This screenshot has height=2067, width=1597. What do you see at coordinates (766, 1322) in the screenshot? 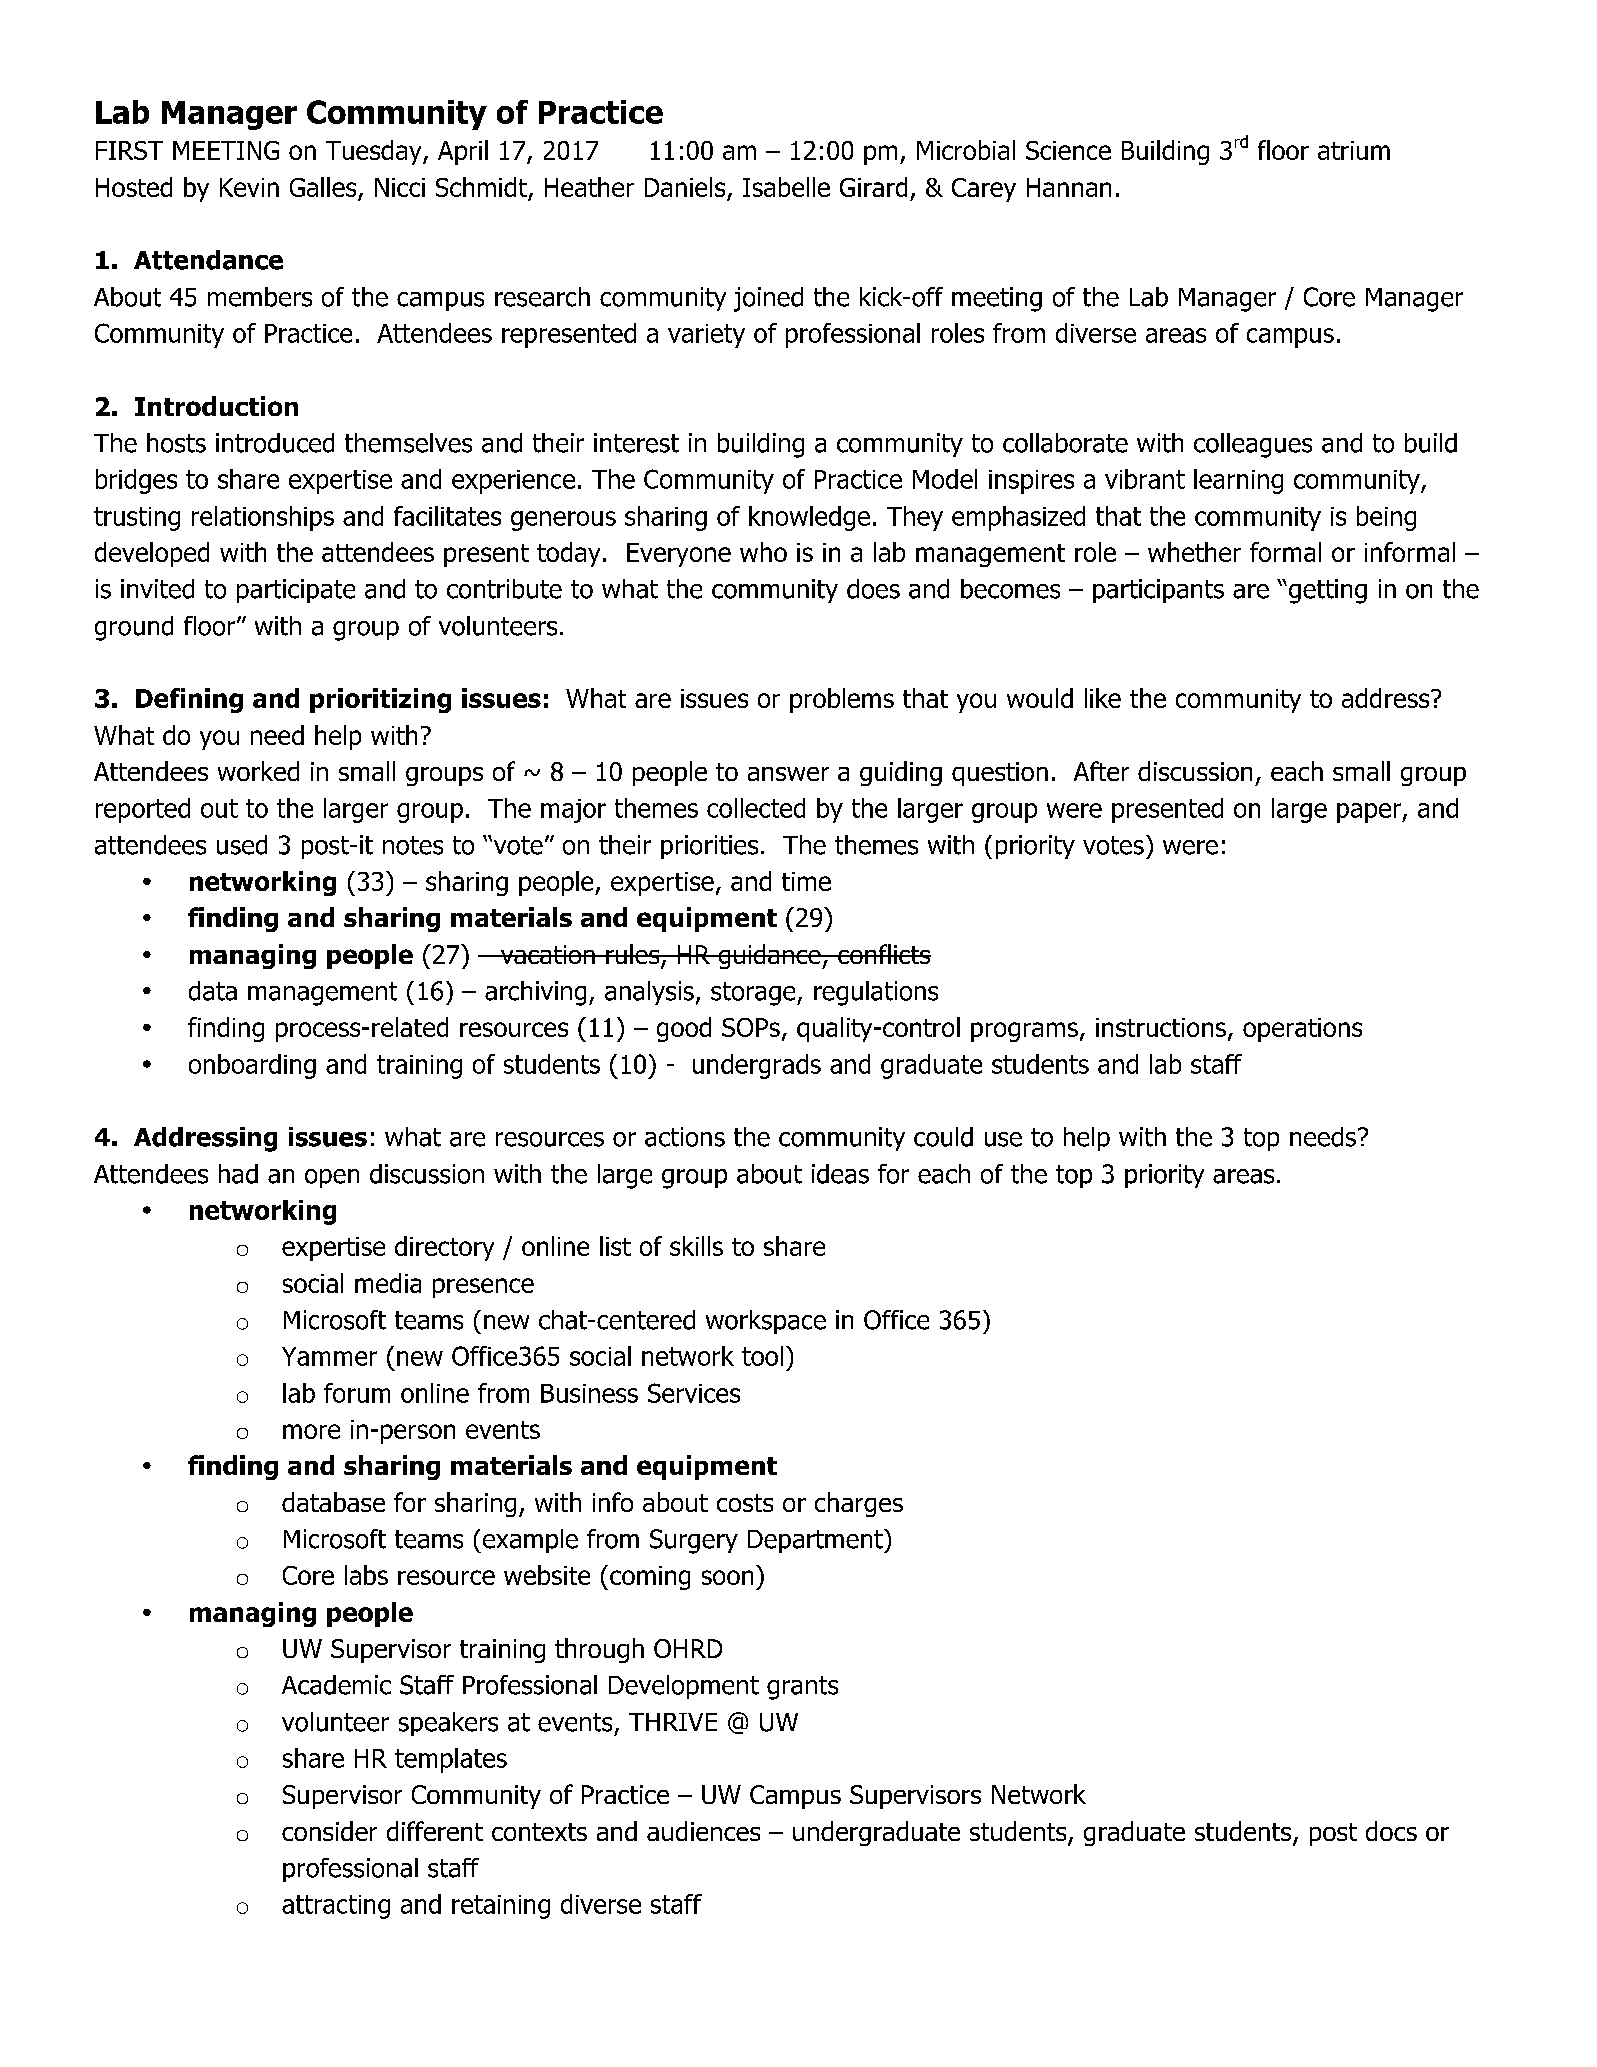
I see `workspace` at bounding box center [766, 1322].
